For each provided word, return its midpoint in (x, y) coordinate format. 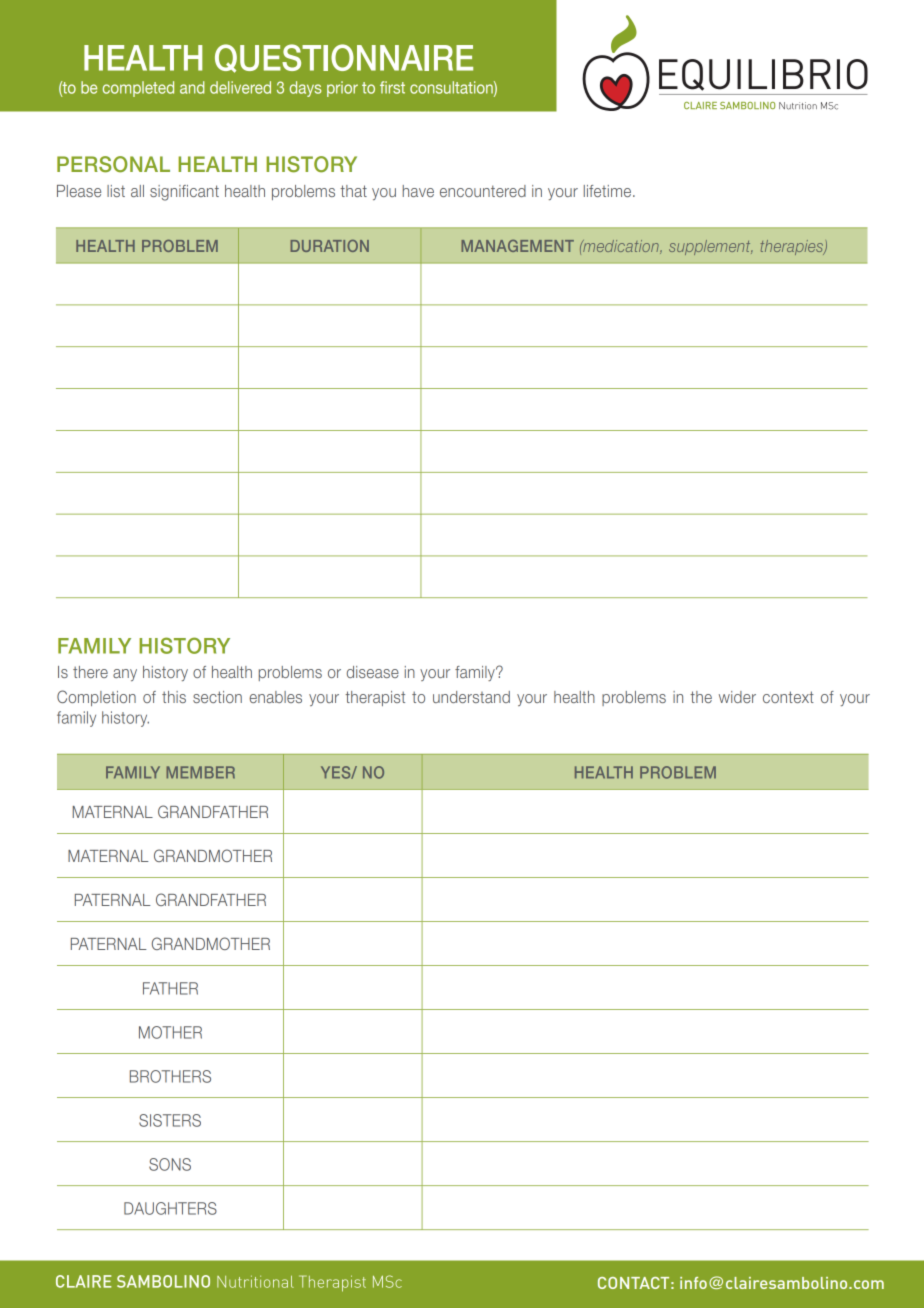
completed (138, 89)
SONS (170, 1164)
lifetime (607, 191)
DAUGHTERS (170, 1208)
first (392, 87)
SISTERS (170, 1120)
